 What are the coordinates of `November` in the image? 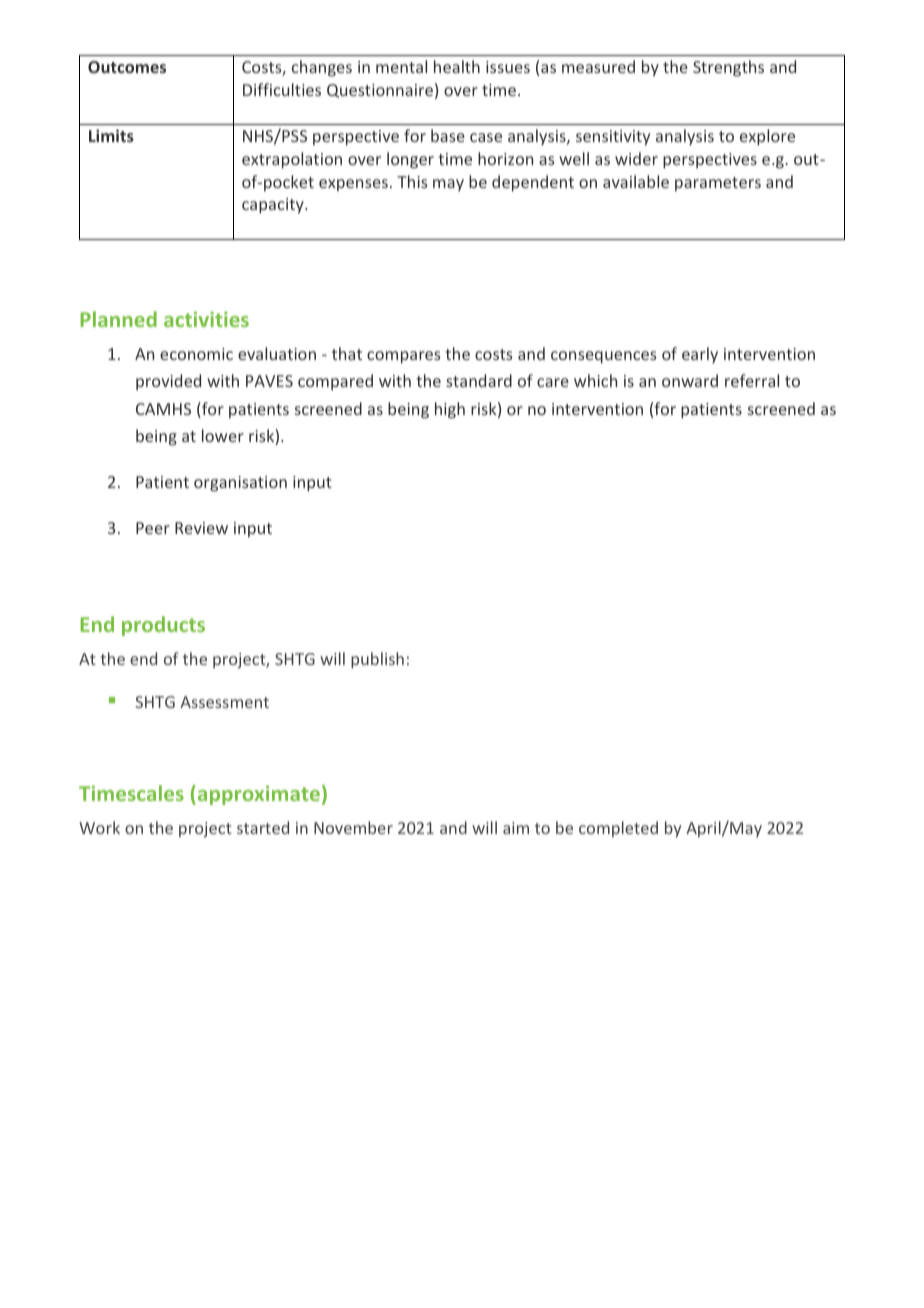 It's located at (353, 827).
